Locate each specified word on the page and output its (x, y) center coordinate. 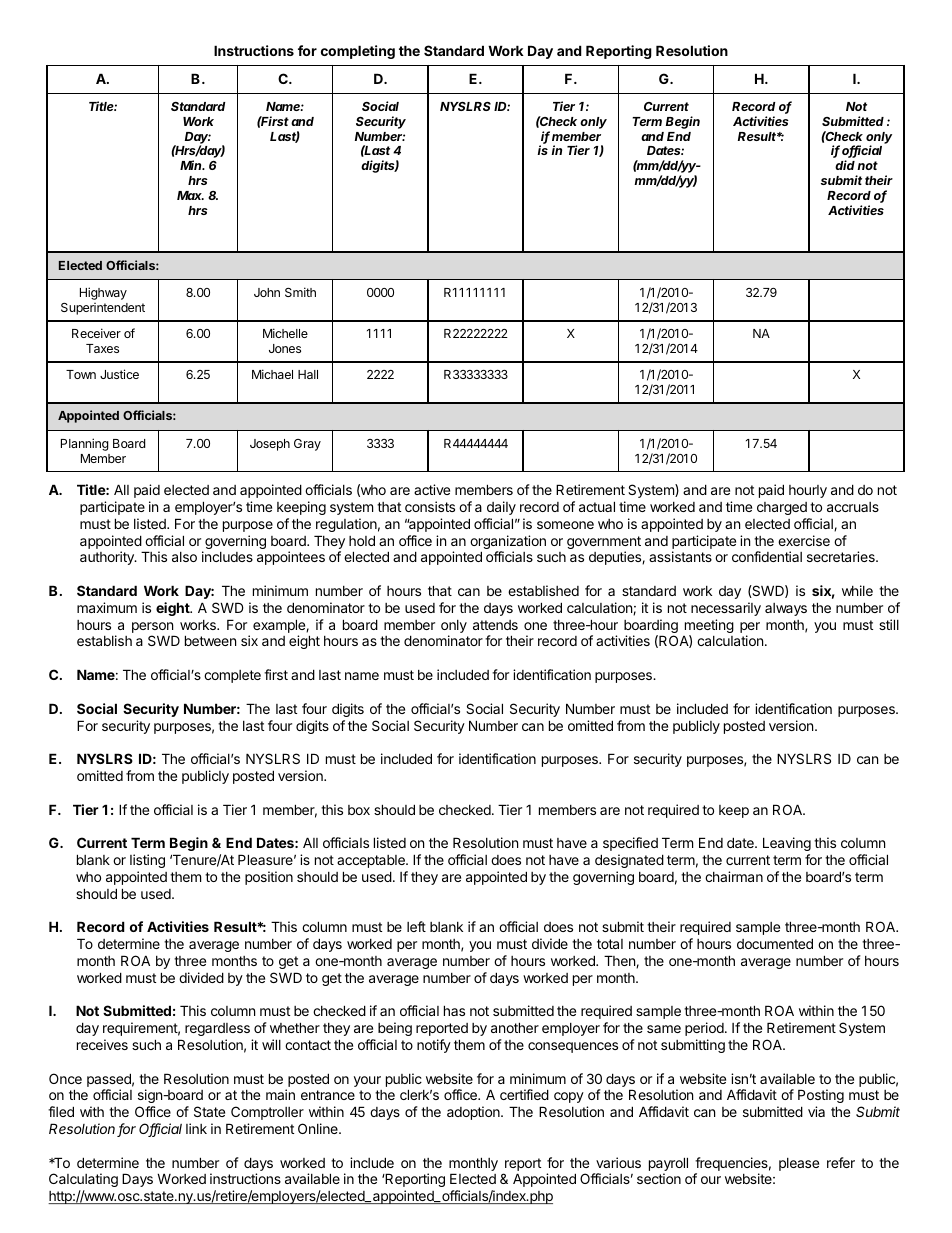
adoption (474, 1113)
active (432, 489)
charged (782, 508)
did (845, 165)
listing (147, 861)
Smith (300, 292)
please (799, 1164)
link (196, 1128)
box (359, 810)
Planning (85, 444)
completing (358, 52)
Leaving (787, 844)
